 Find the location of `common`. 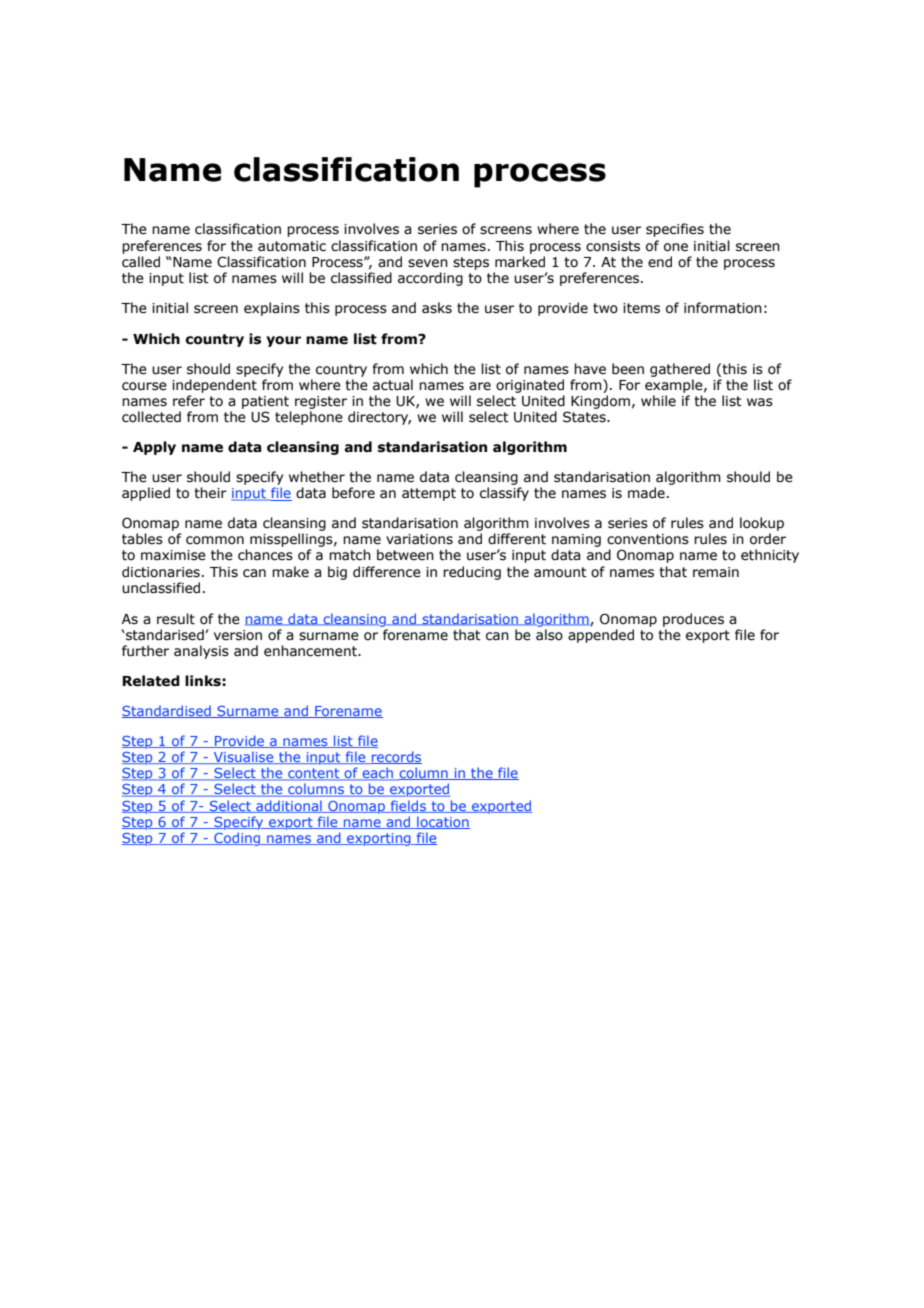

common is located at coordinates (215, 540).
